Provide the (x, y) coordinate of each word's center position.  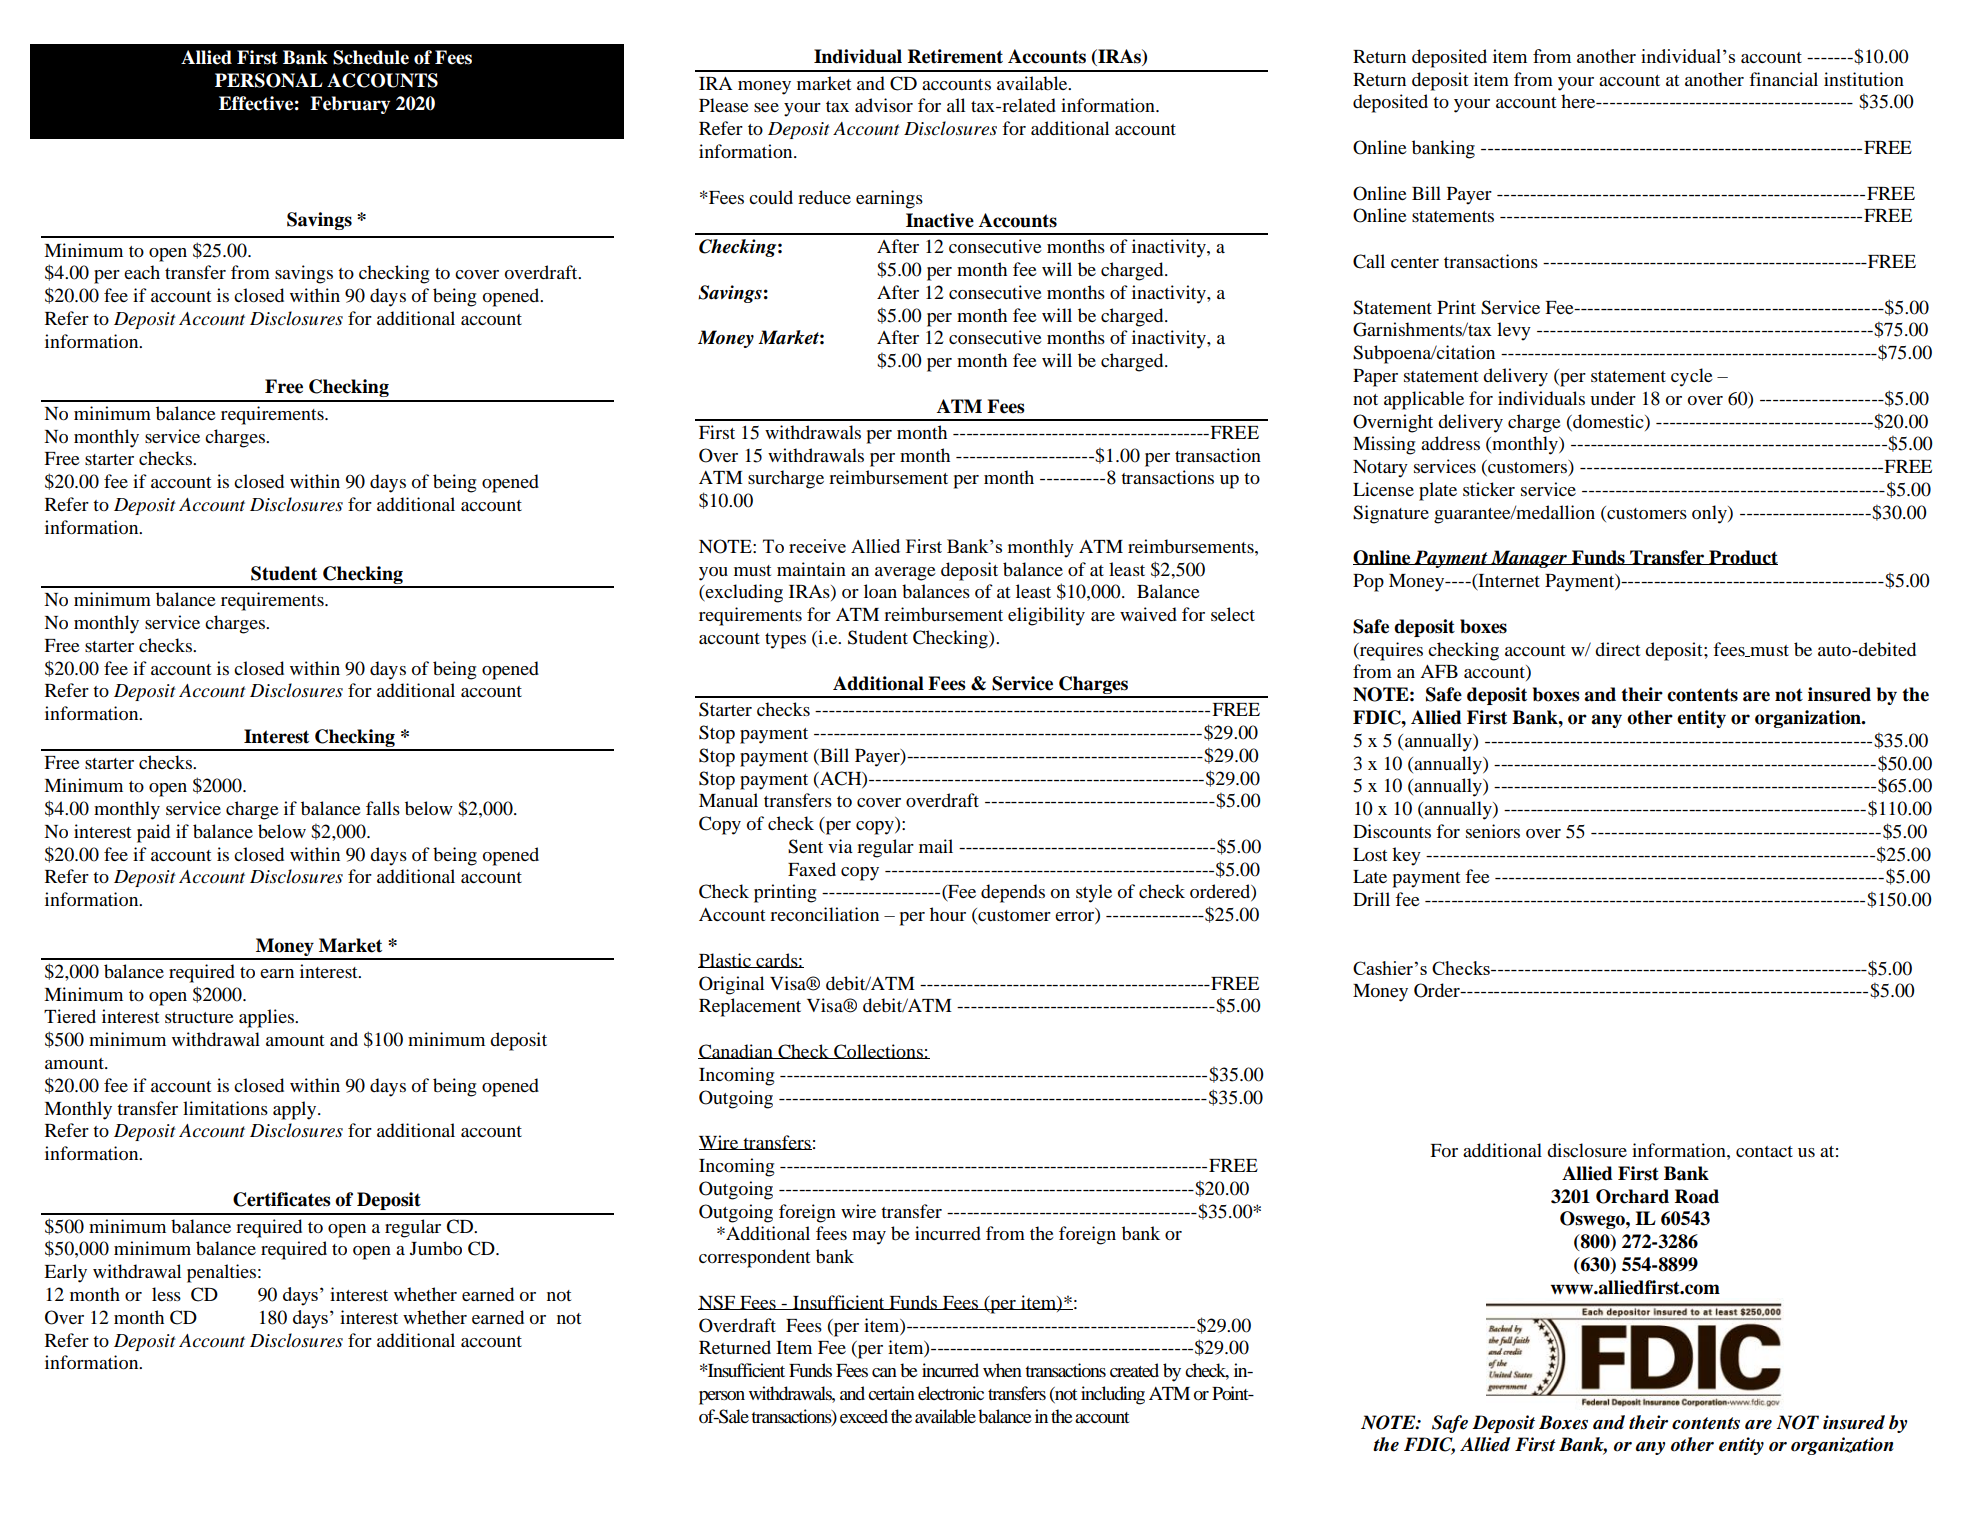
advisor (884, 105)
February (350, 105)
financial (1783, 79)
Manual (728, 800)
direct (1617, 649)
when (1002, 1370)
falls (383, 808)
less (166, 1294)
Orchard (1632, 1196)
